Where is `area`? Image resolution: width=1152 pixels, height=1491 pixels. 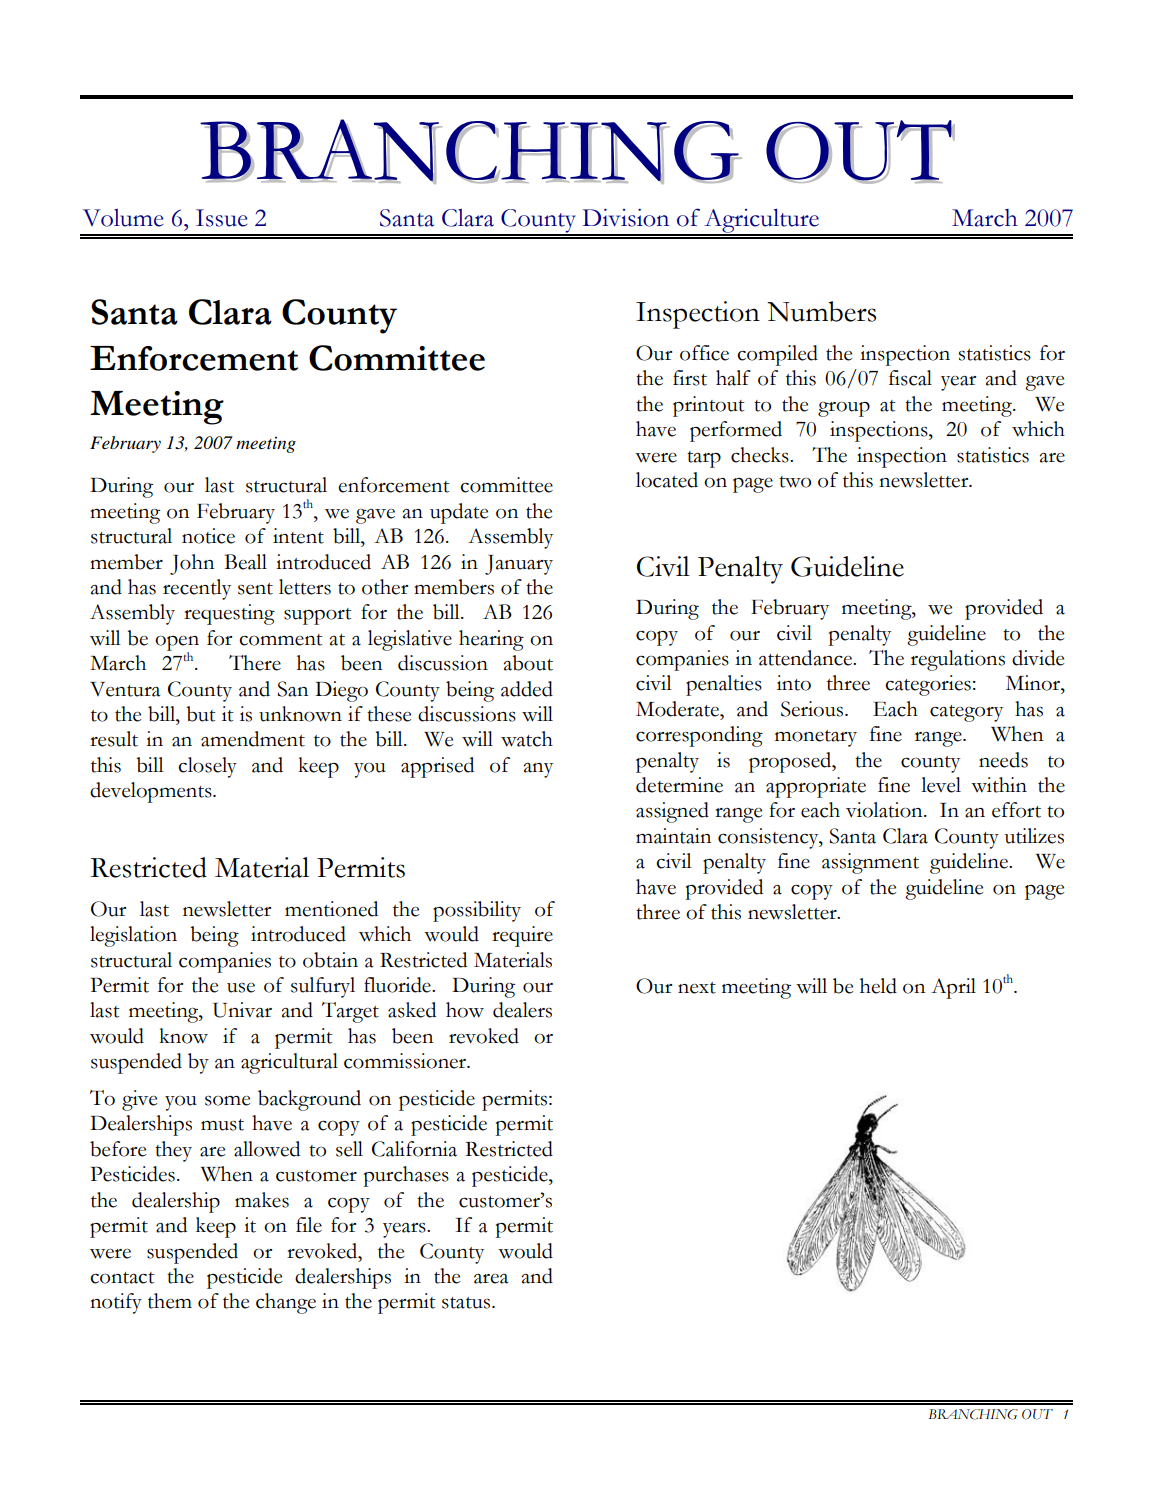
area is located at coordinates (491, 1279).
